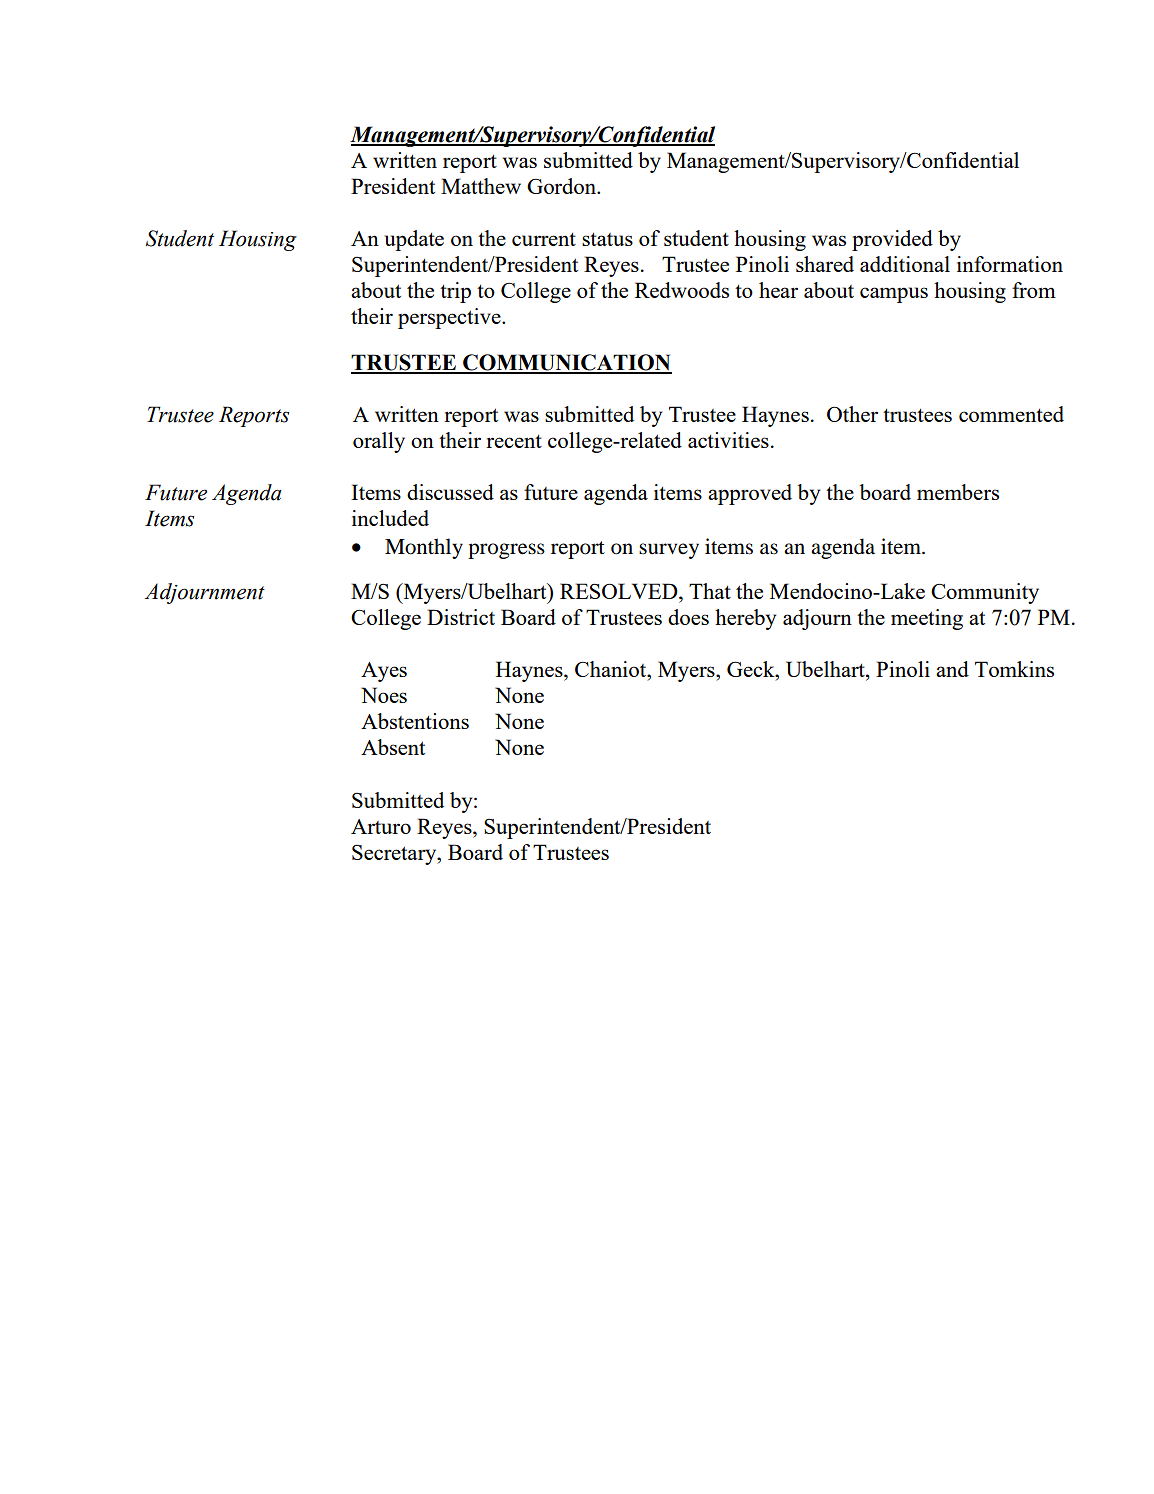  I want to click on Arturo, so click(381, 826).
